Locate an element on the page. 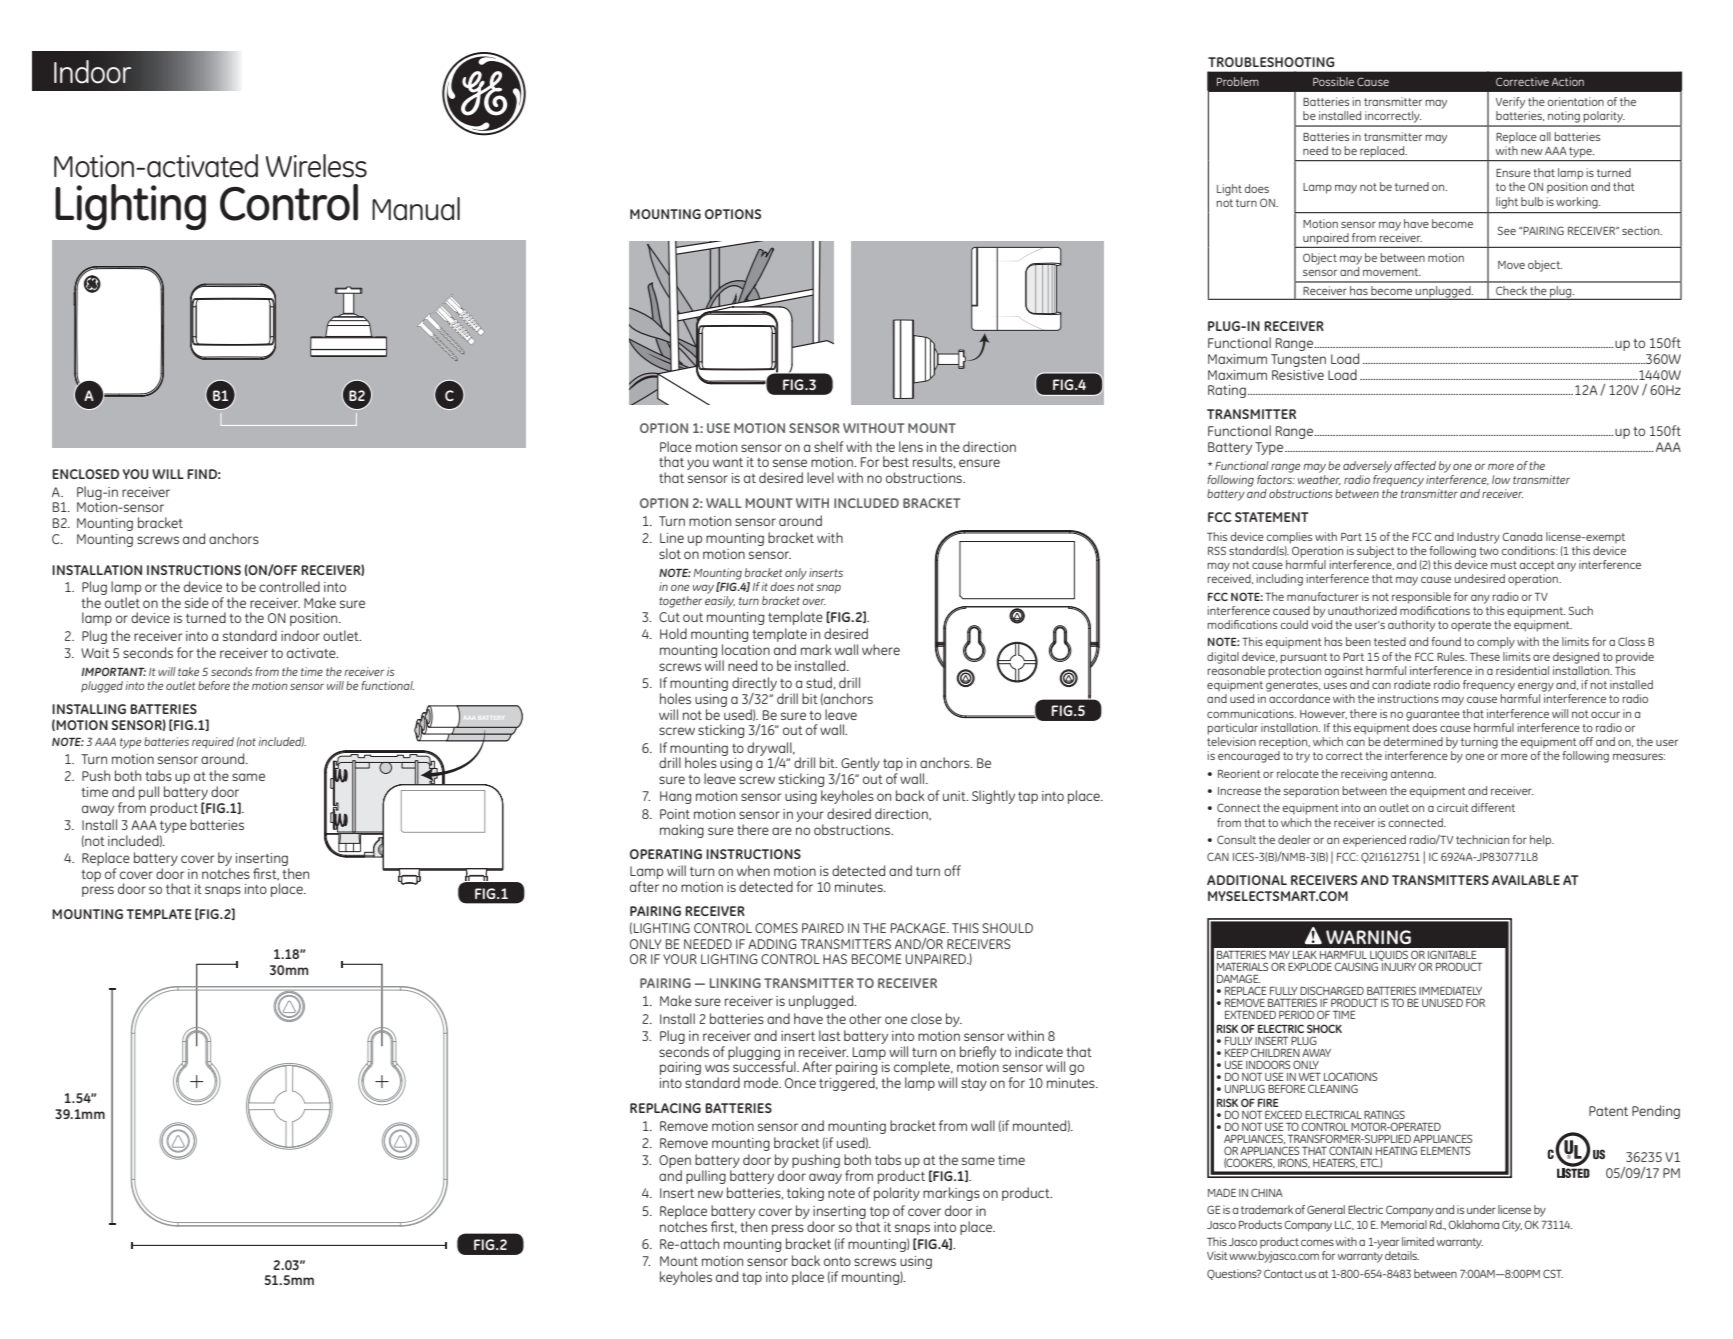  These is located at coordinates (1485, 656).
